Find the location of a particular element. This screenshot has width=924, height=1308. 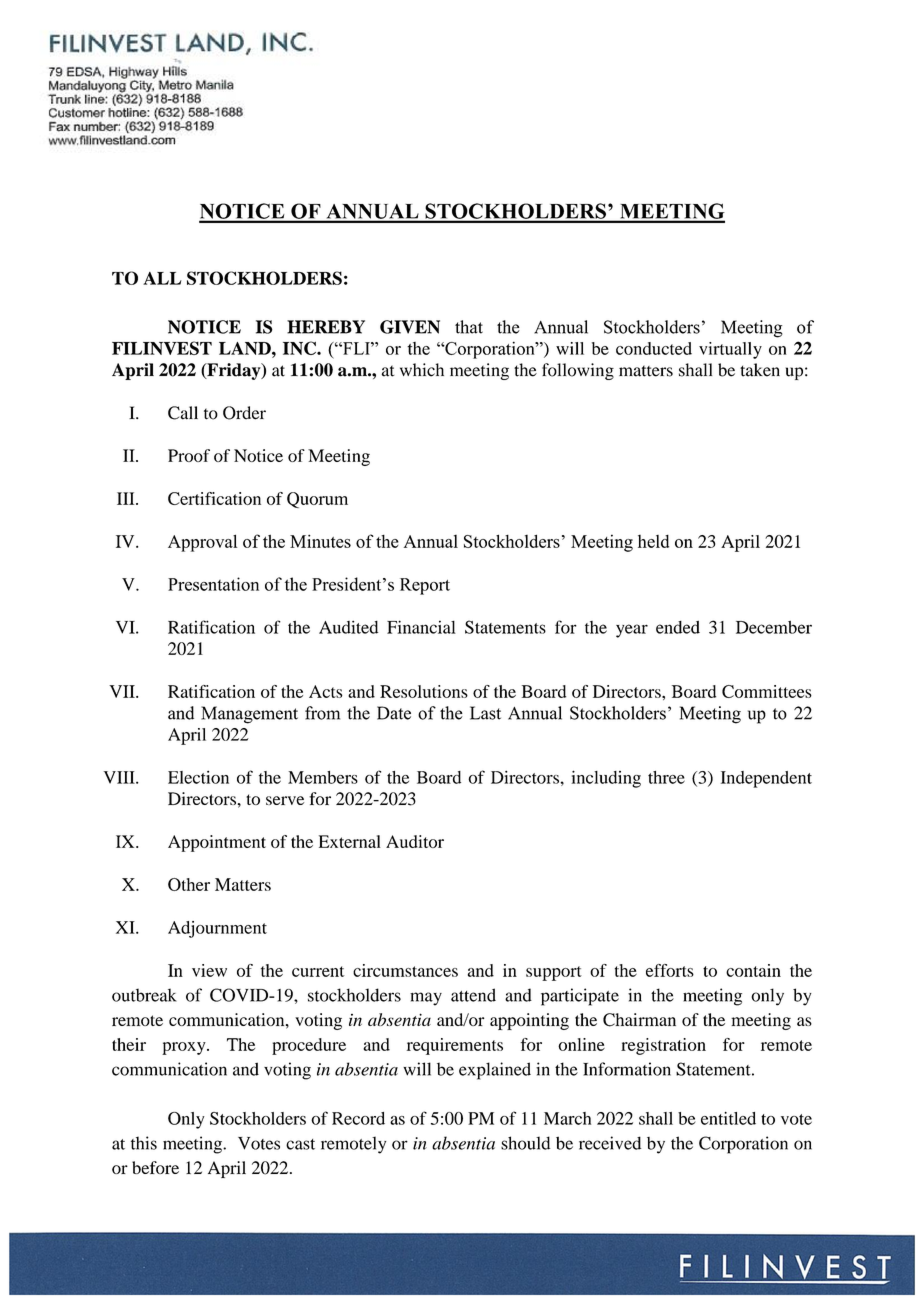

which is located at coordinates (422, 370).
